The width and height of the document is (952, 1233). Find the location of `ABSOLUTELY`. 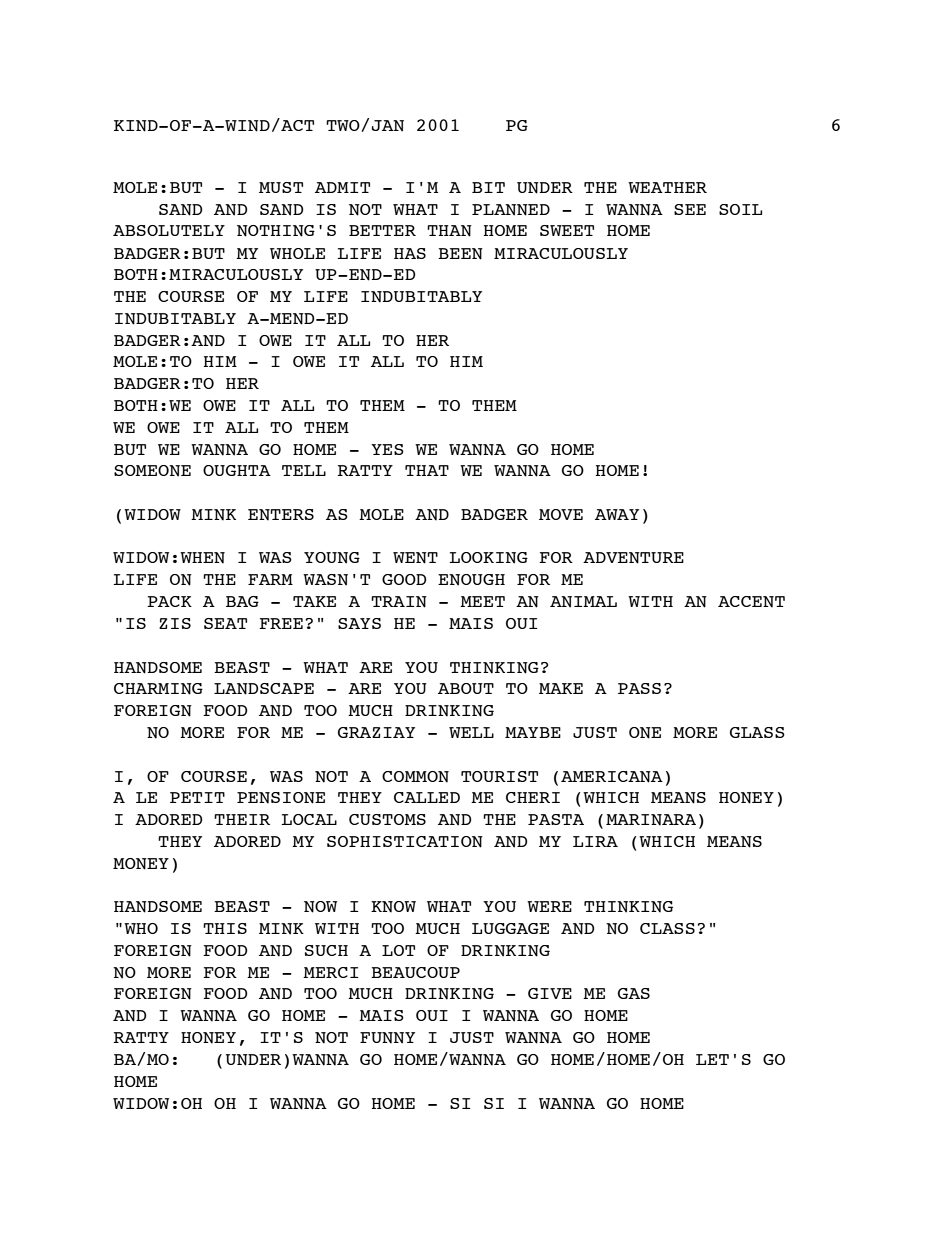

ABSOLUTELY is located at coordinates (169, 230).
